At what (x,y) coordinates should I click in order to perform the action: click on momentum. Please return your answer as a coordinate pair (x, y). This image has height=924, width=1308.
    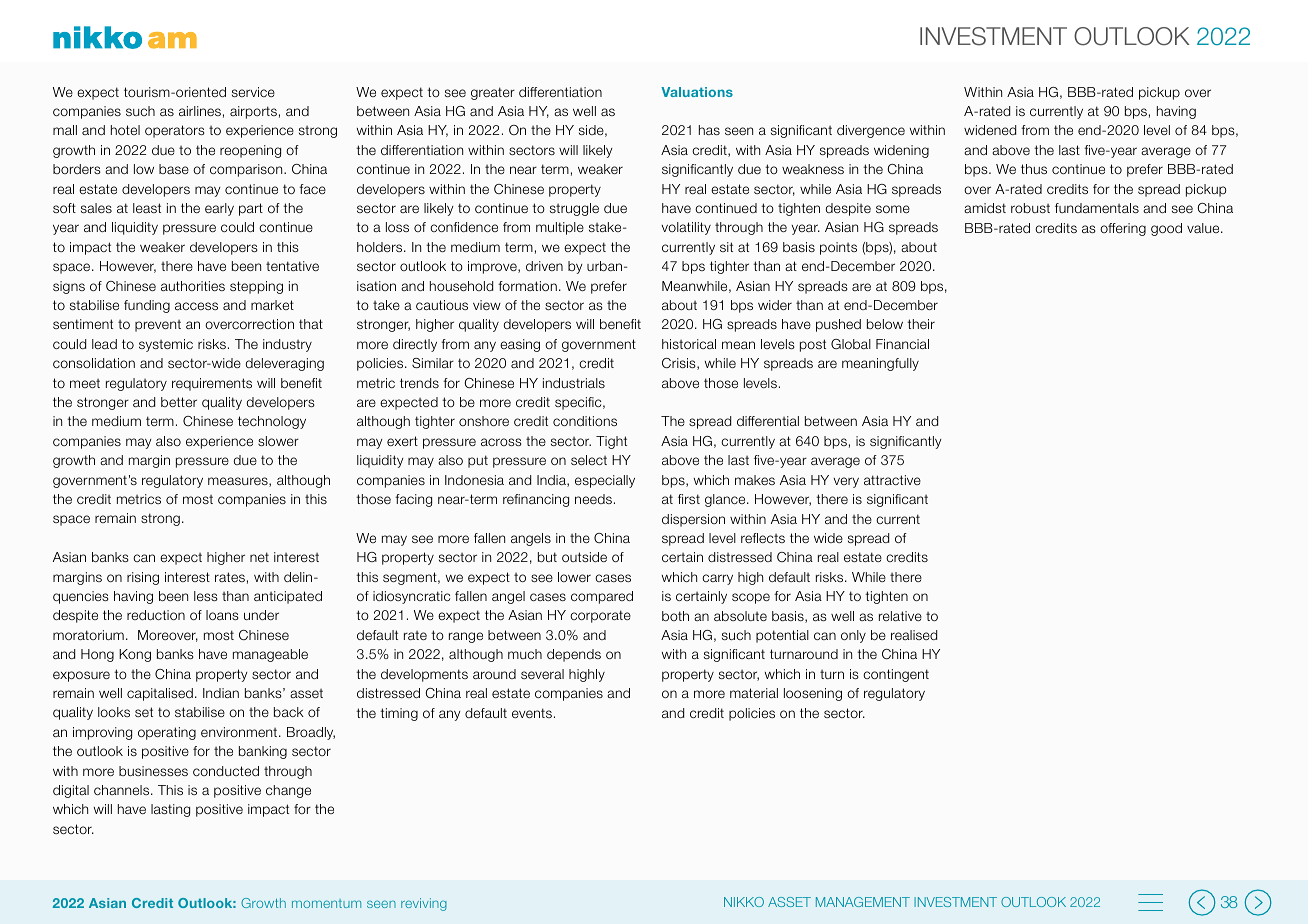
    Looking at the image, I should click on (326, 903).
